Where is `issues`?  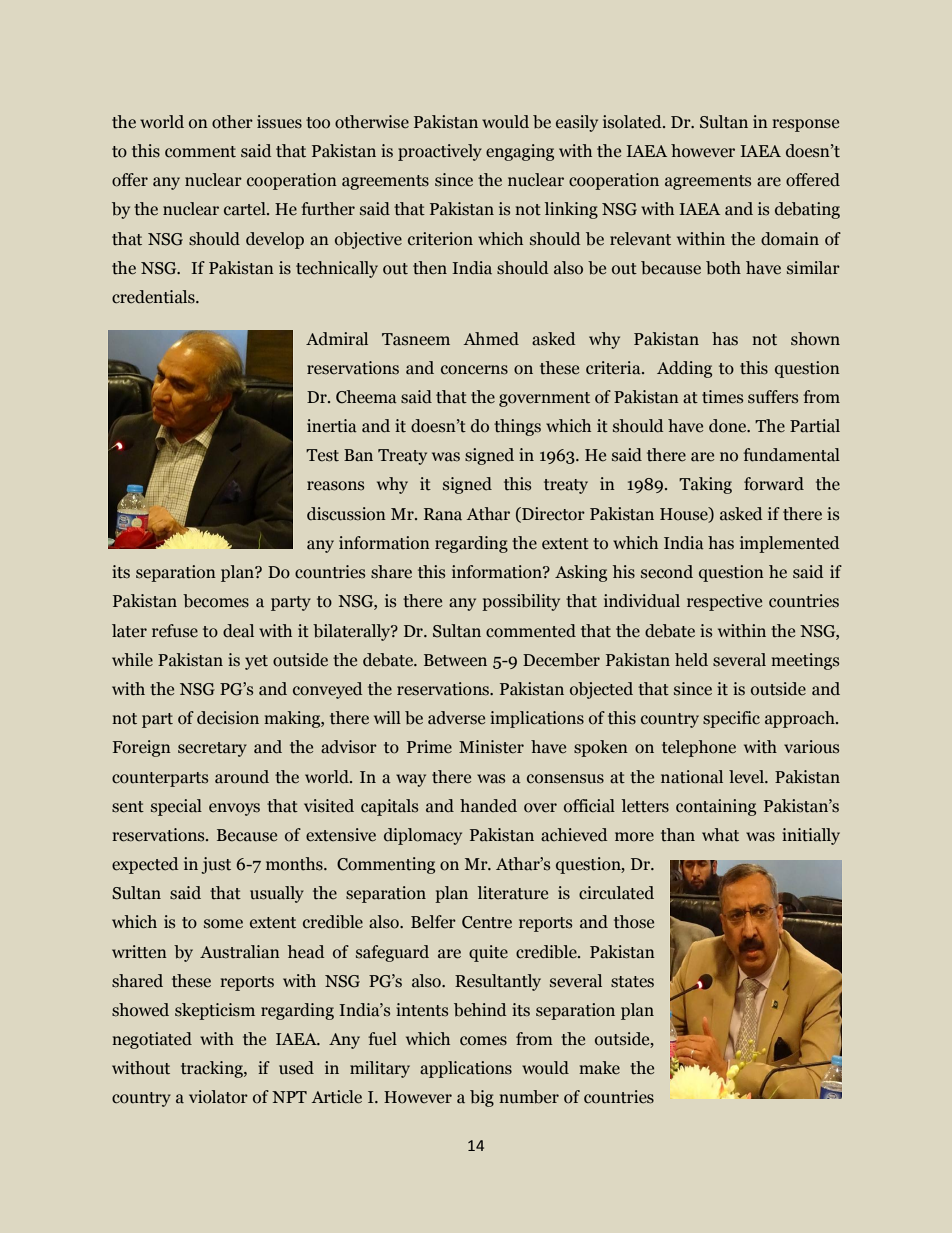 issues is located at coordinates (279, 122).
